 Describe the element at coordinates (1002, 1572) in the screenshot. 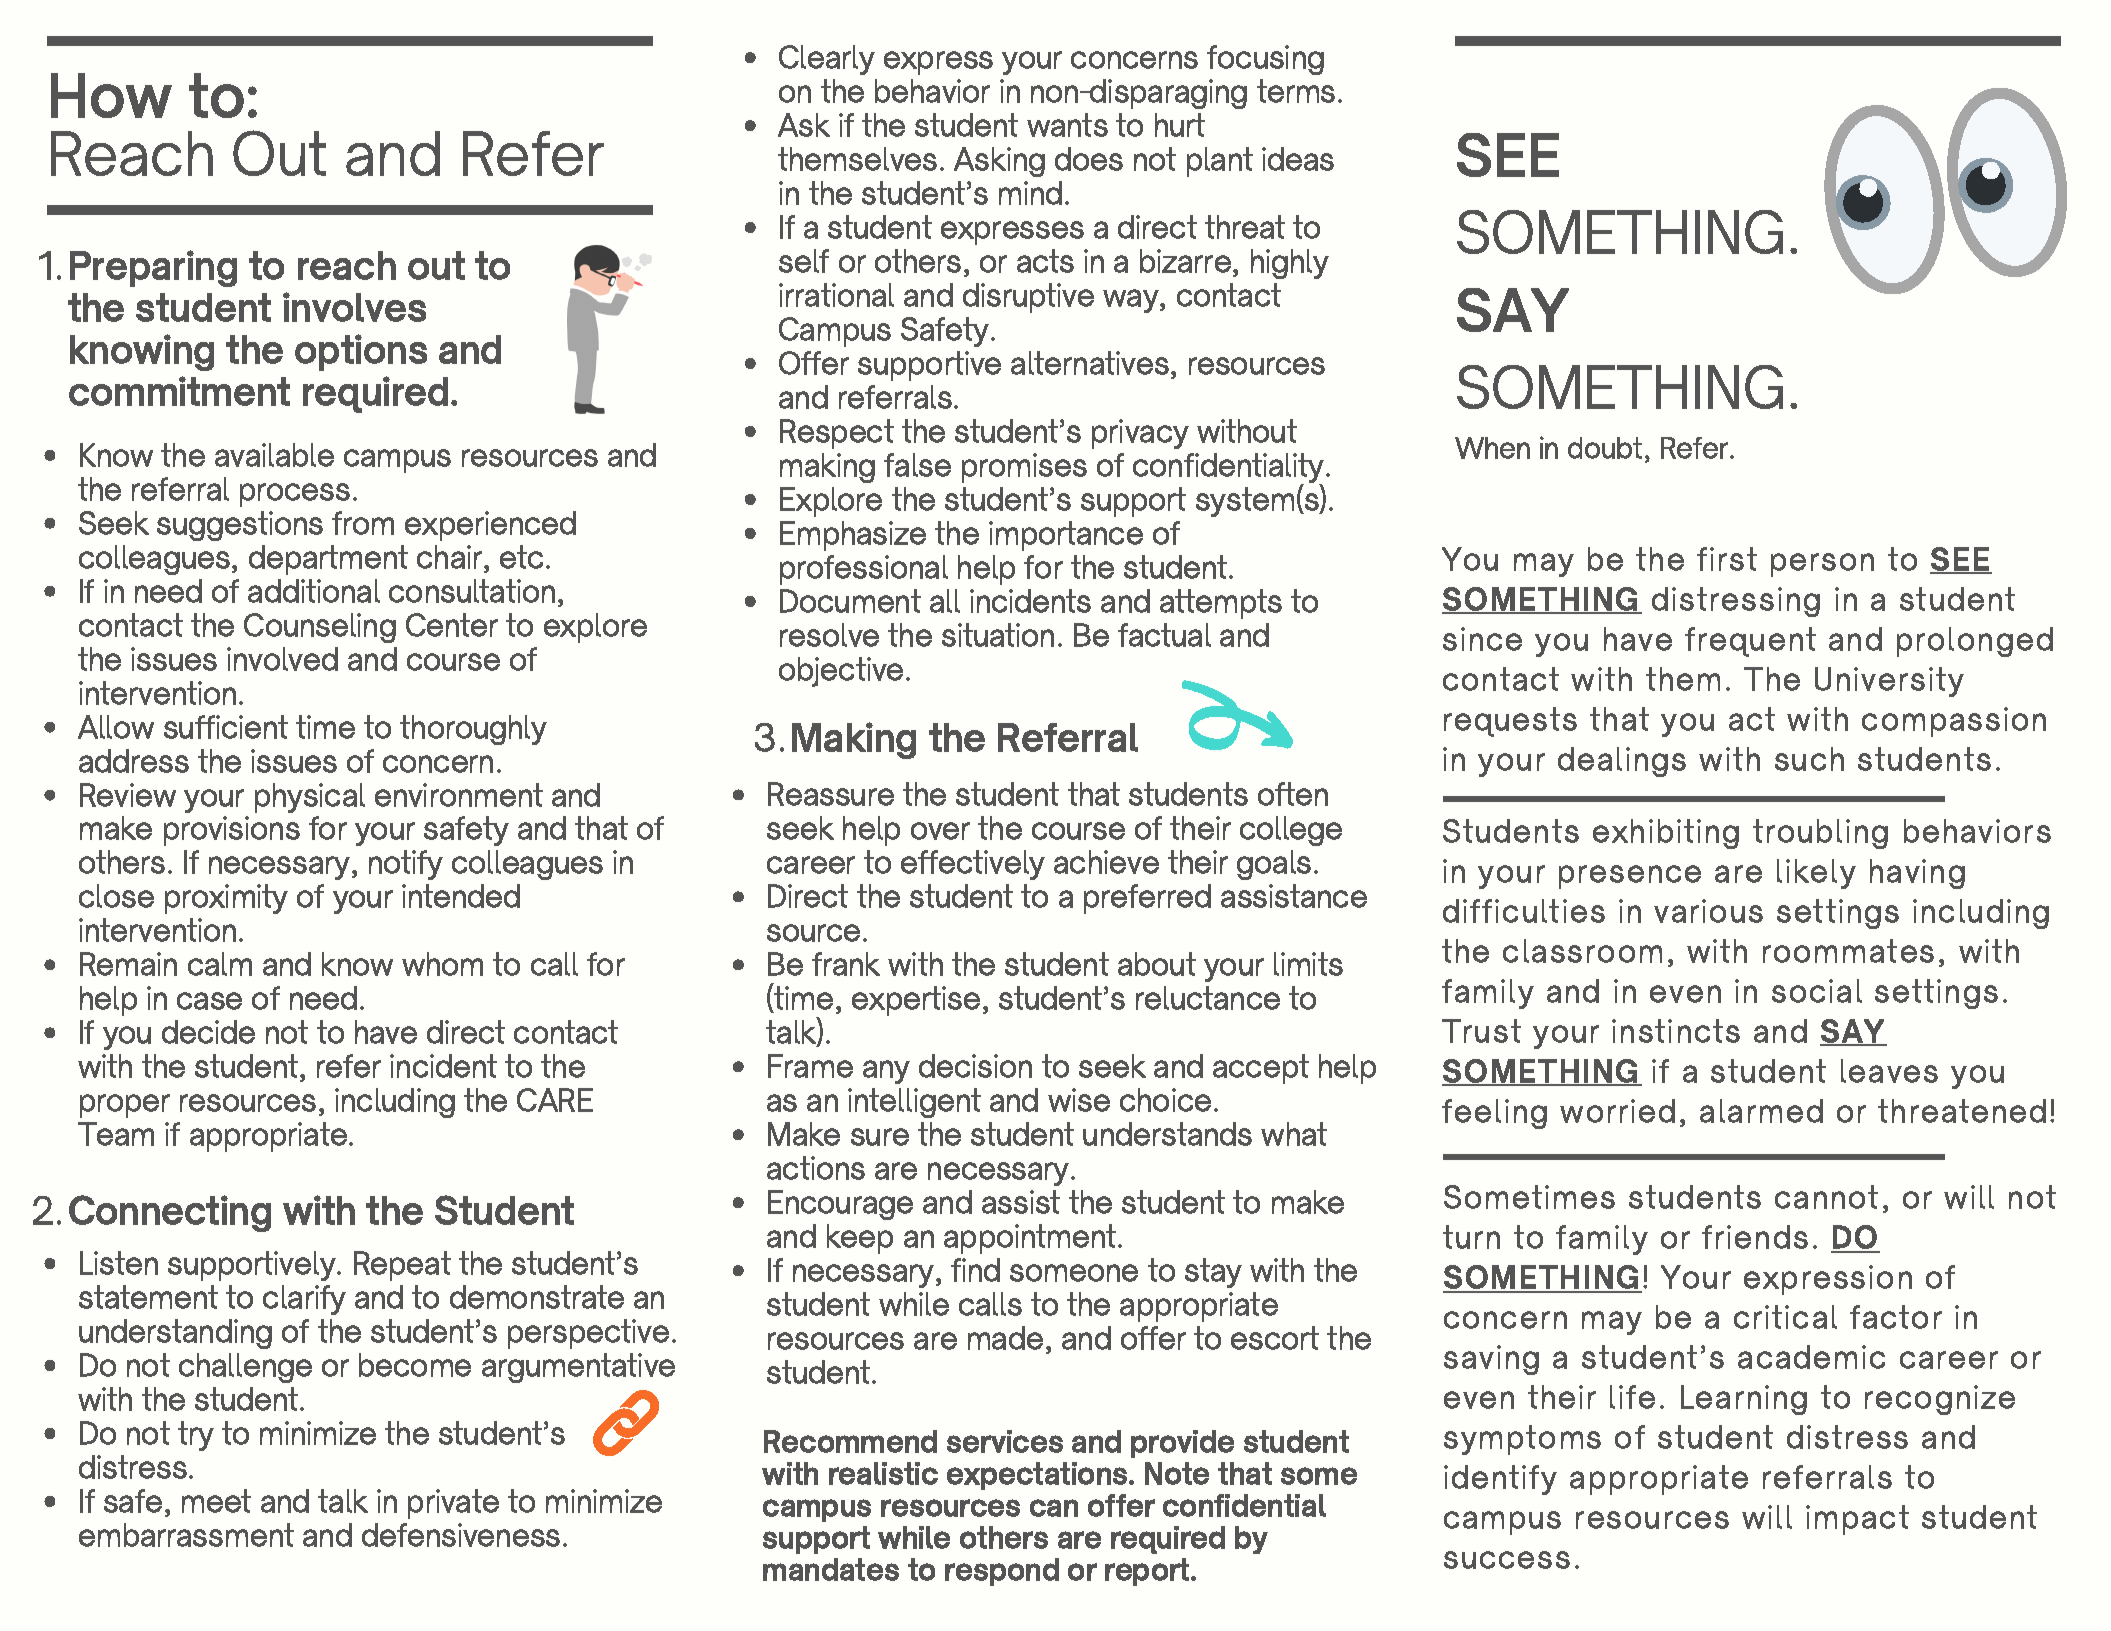

I see `respond` at that location.
